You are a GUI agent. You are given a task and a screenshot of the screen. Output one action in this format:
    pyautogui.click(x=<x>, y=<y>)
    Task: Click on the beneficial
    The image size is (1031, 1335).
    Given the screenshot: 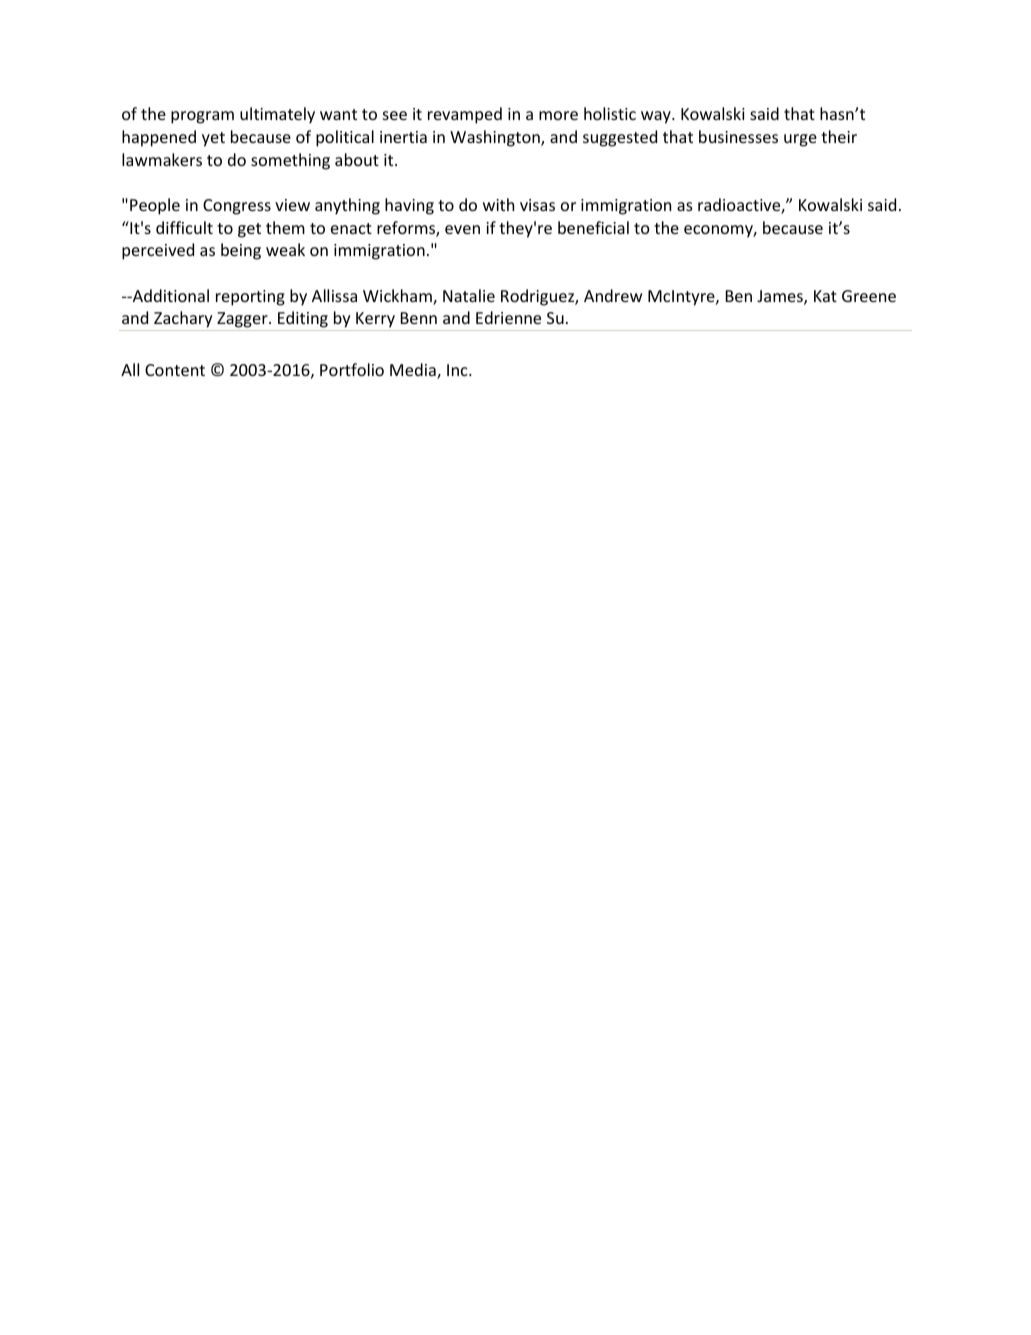 What is the action you would take?
    pyautogui.click(x=593, y=227)
